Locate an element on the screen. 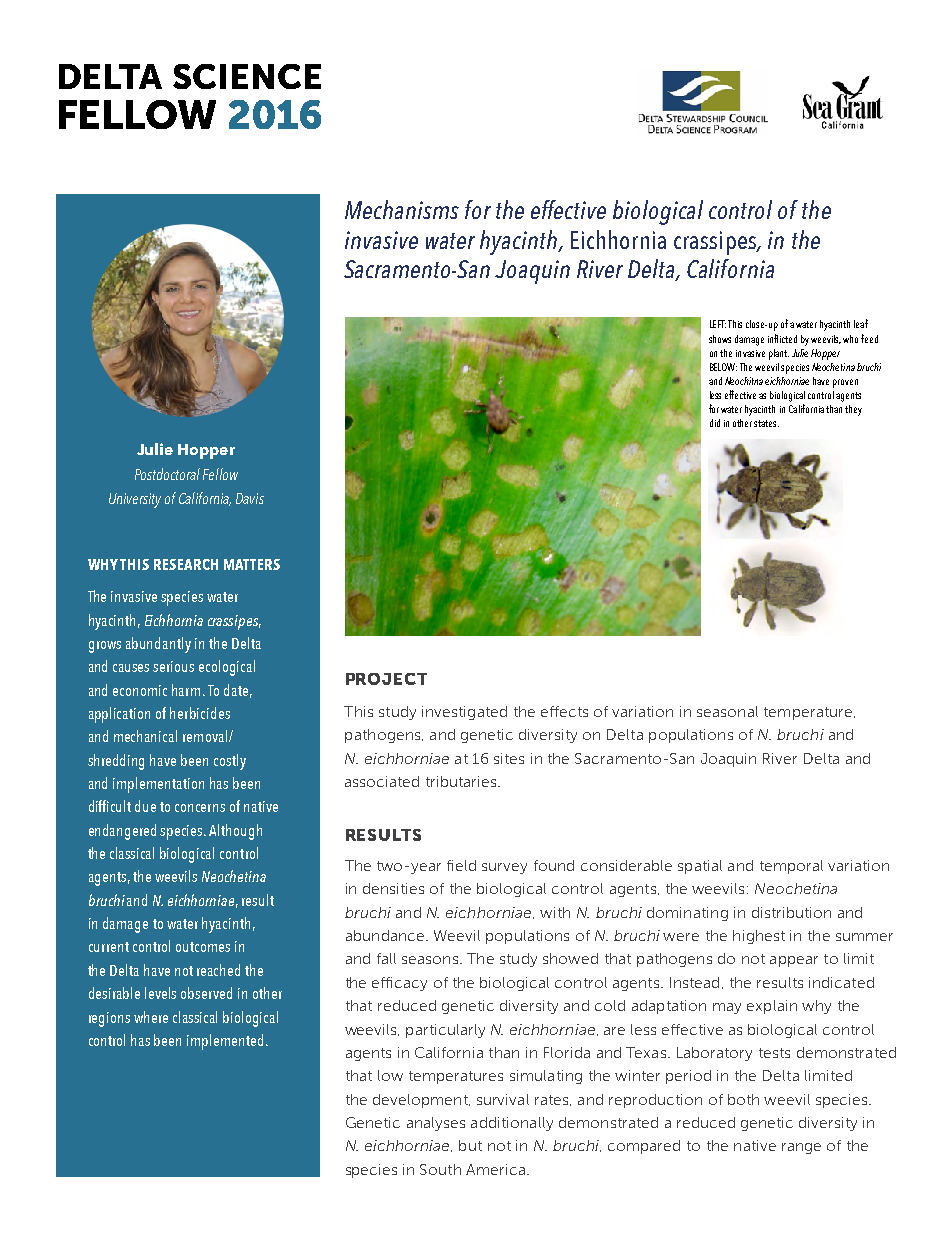  PROJECT is located at coordinates (386, 679).
